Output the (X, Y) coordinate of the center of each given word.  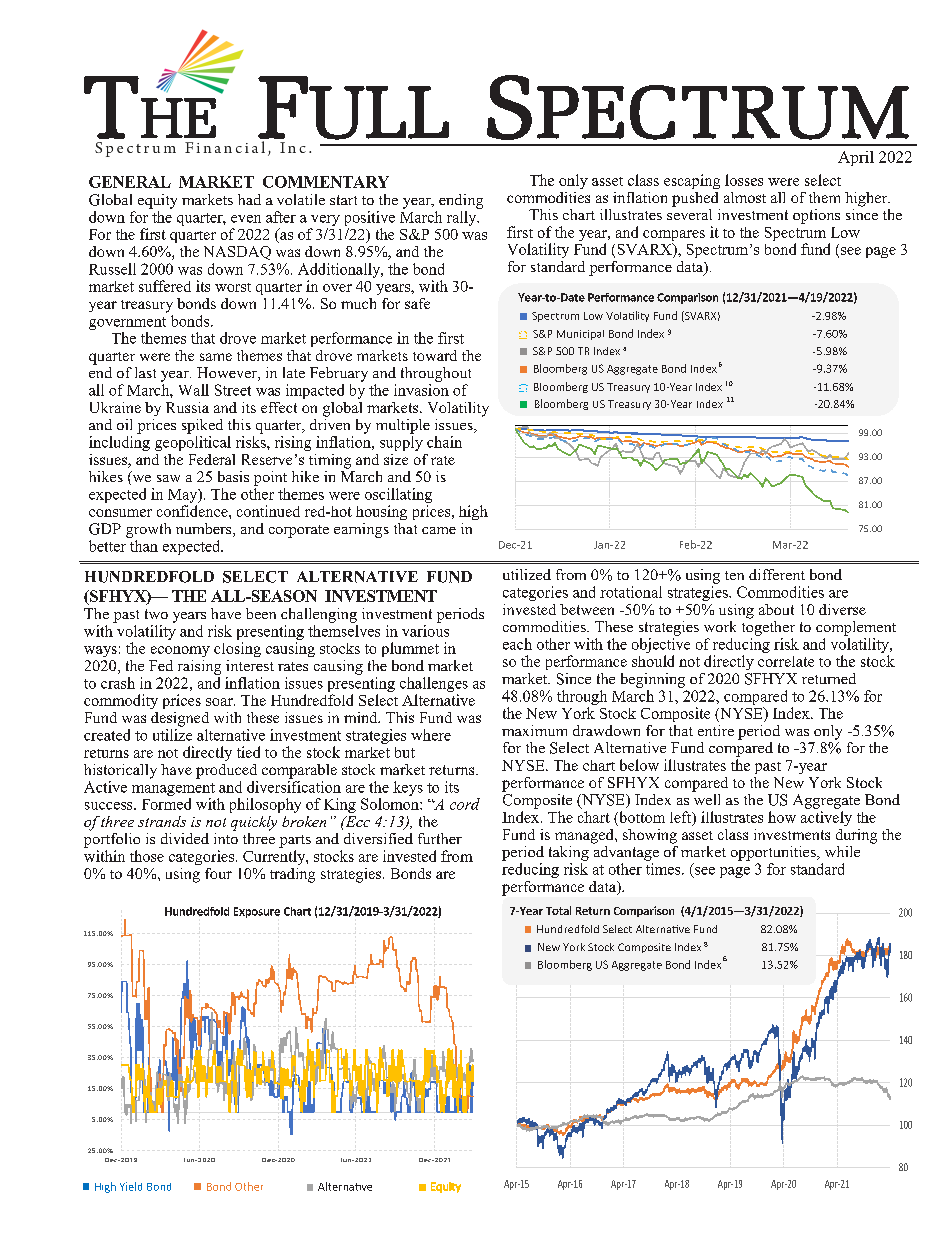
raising (199, 667)
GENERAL (130, 182)
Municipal (580, 335)
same (216, 357)
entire (716, 730)
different (777, 574)
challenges (434, 686)
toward (435, 355)
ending (461, 201)
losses (744, 180)
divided (185, 838)
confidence (193, 511)
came (439, 530)
